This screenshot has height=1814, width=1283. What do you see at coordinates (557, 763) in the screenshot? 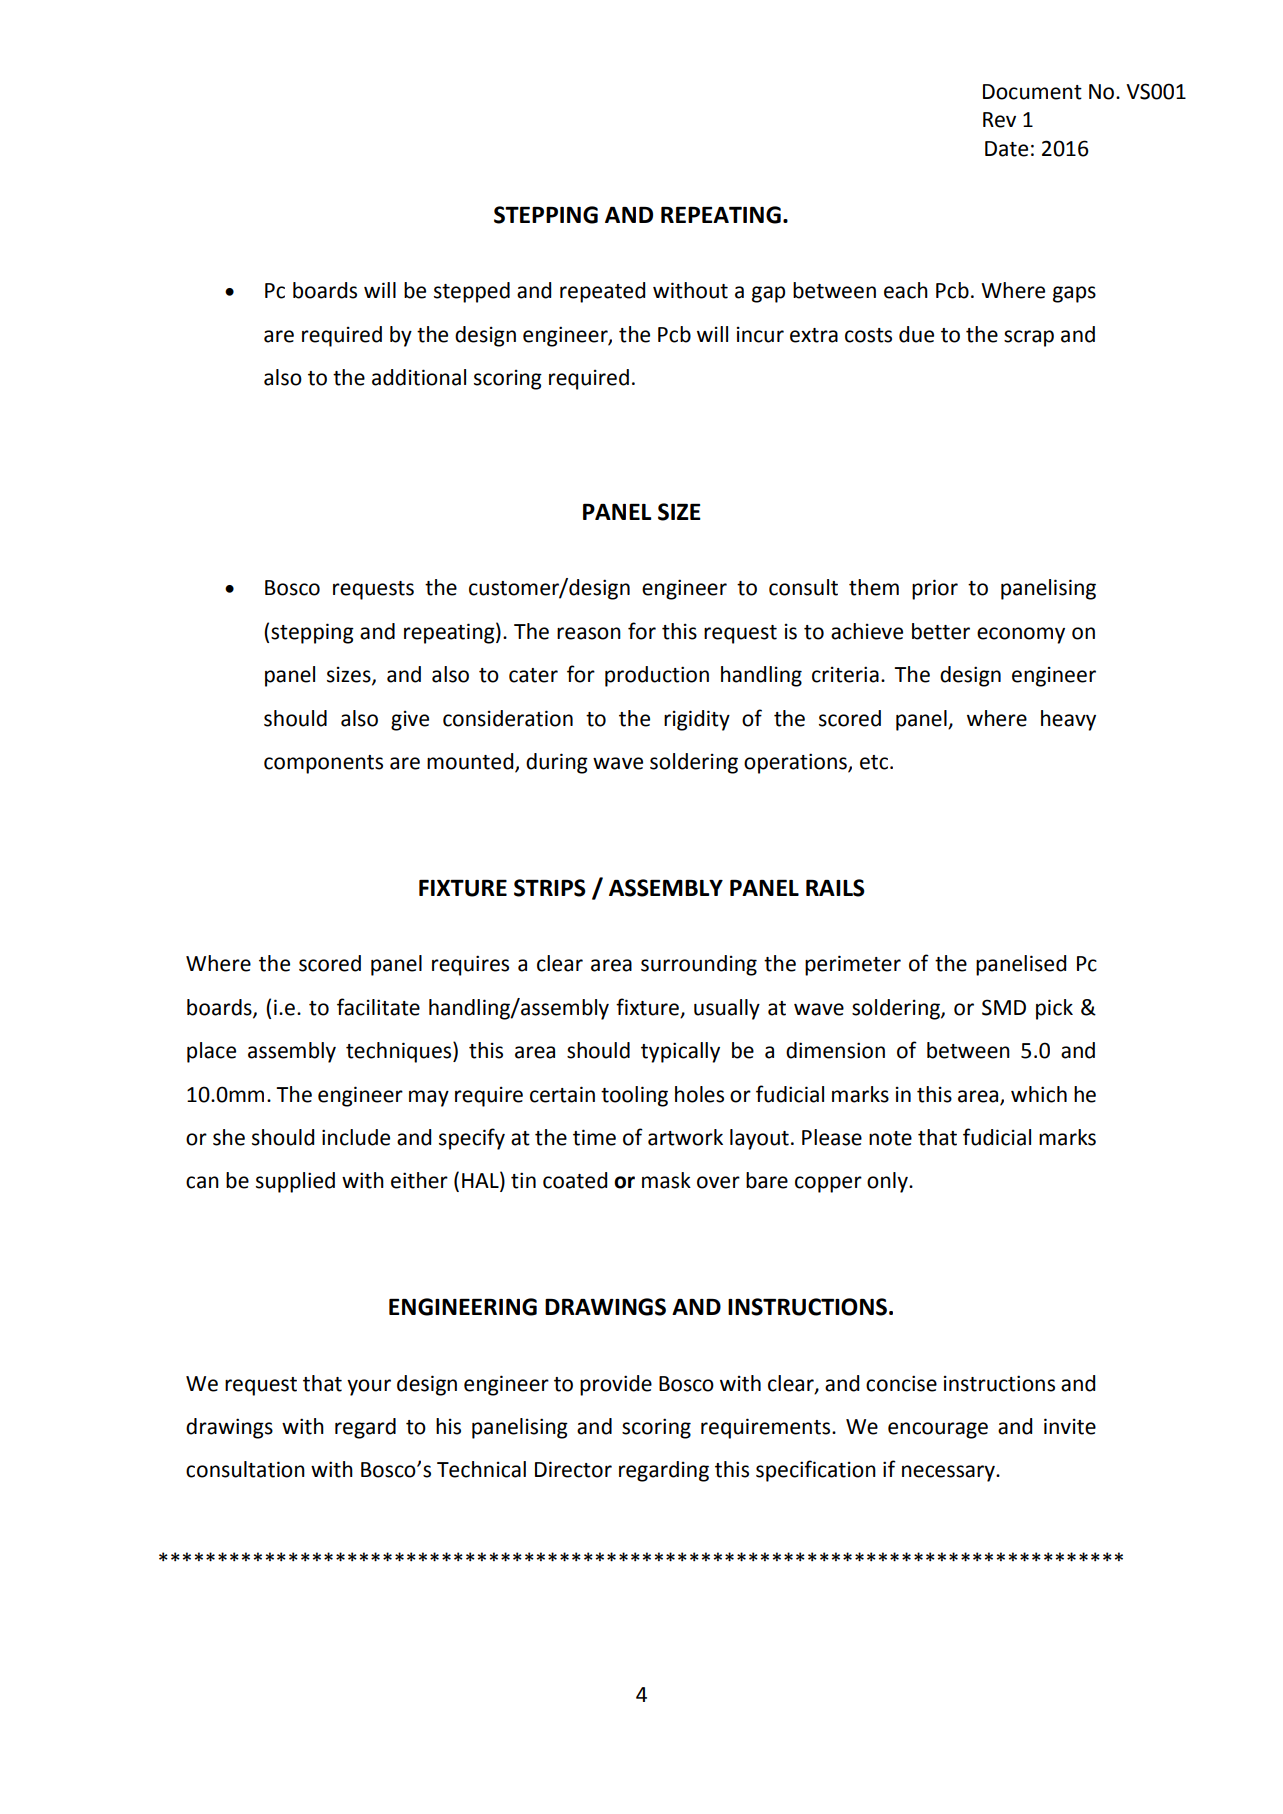
I see `during` at bounding box center [557, 763].
